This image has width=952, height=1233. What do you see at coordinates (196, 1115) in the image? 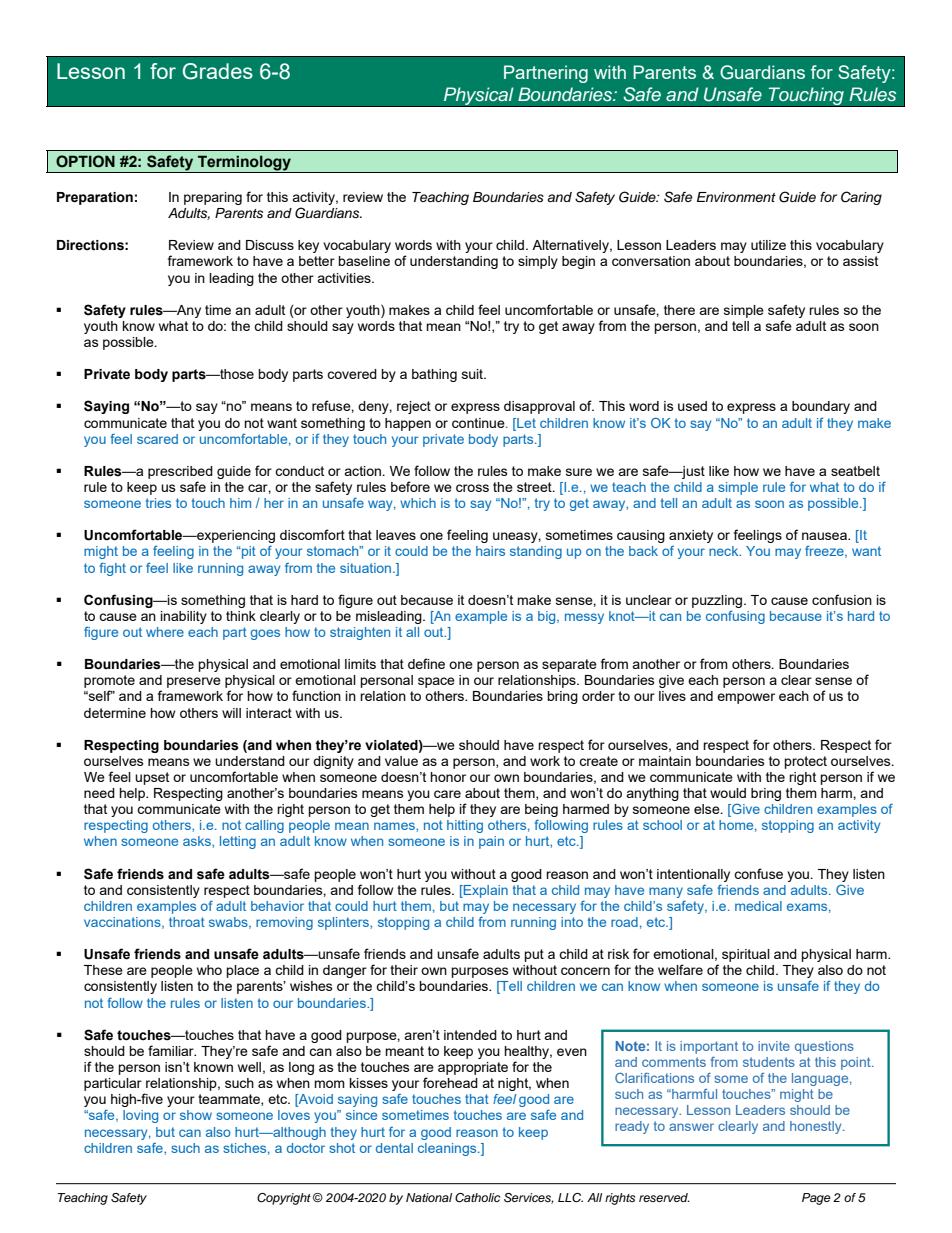
I see `show` at bounding box center [196, 1115].
